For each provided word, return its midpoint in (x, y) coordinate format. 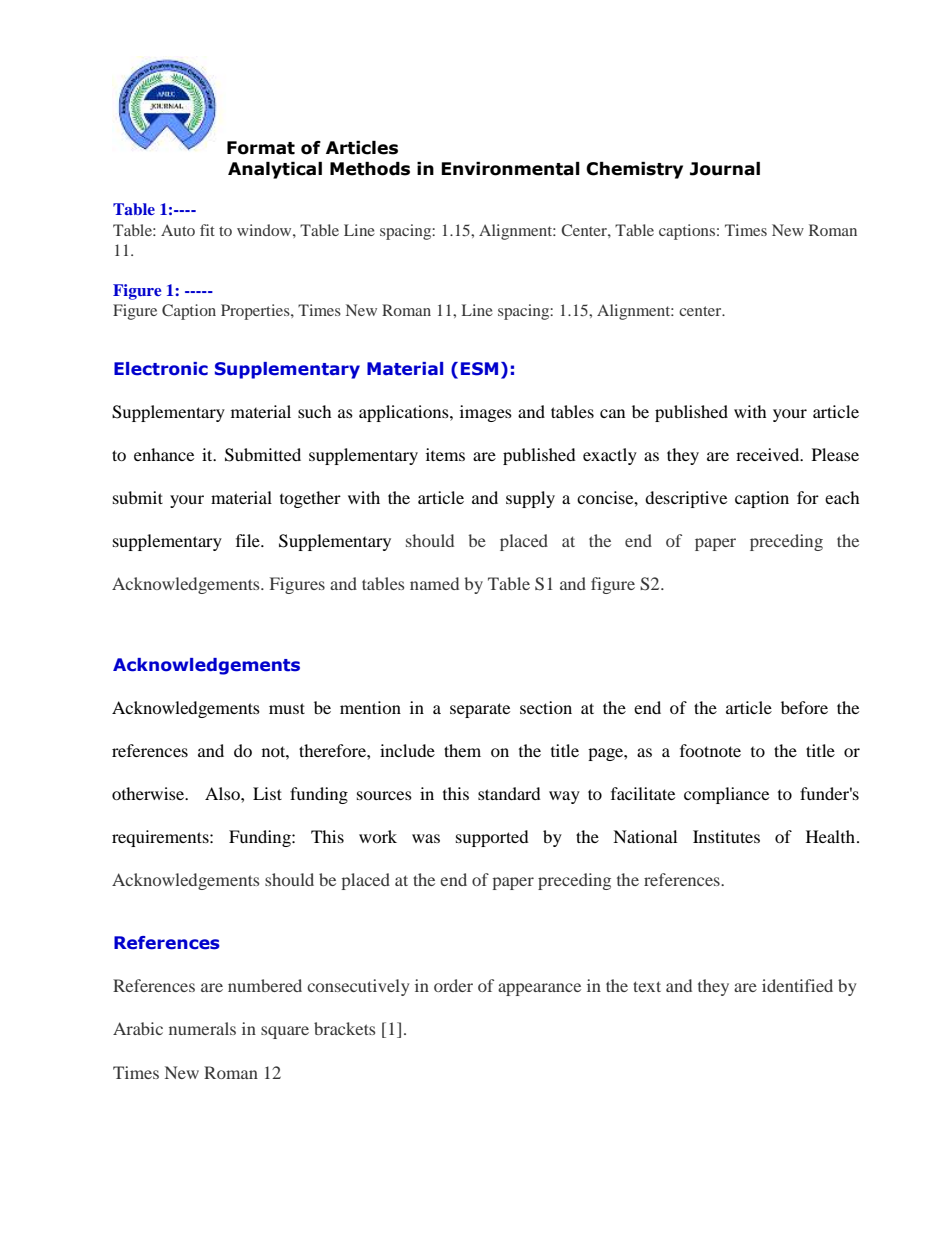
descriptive (686, 499)
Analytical (275, 170)
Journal (725, 169)
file (249, 540)
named (434, 583)
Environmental (510, 169)
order (453, 985)
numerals (202, 1028)
